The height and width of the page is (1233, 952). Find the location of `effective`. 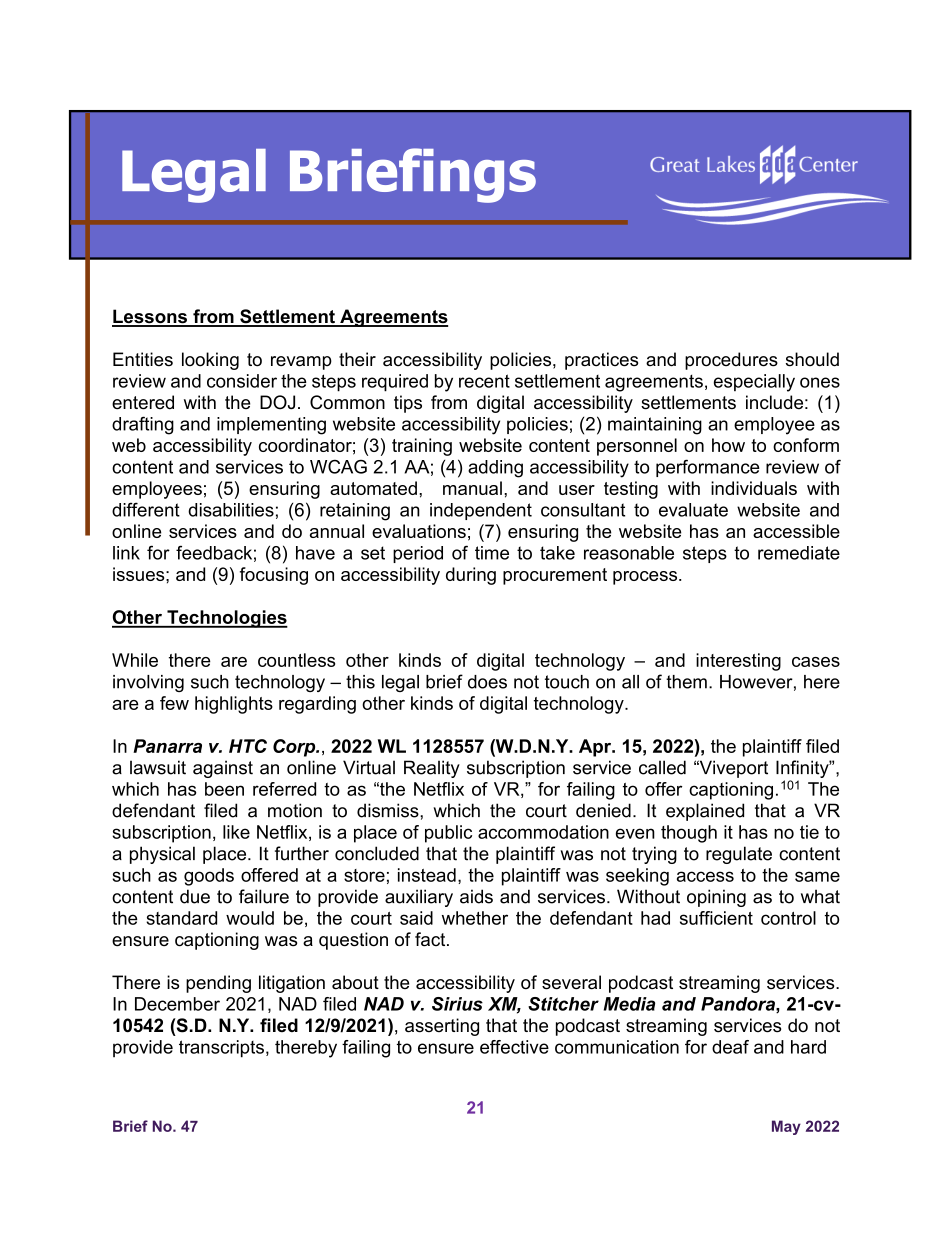

effective is located at coordinates (514, 1047).
